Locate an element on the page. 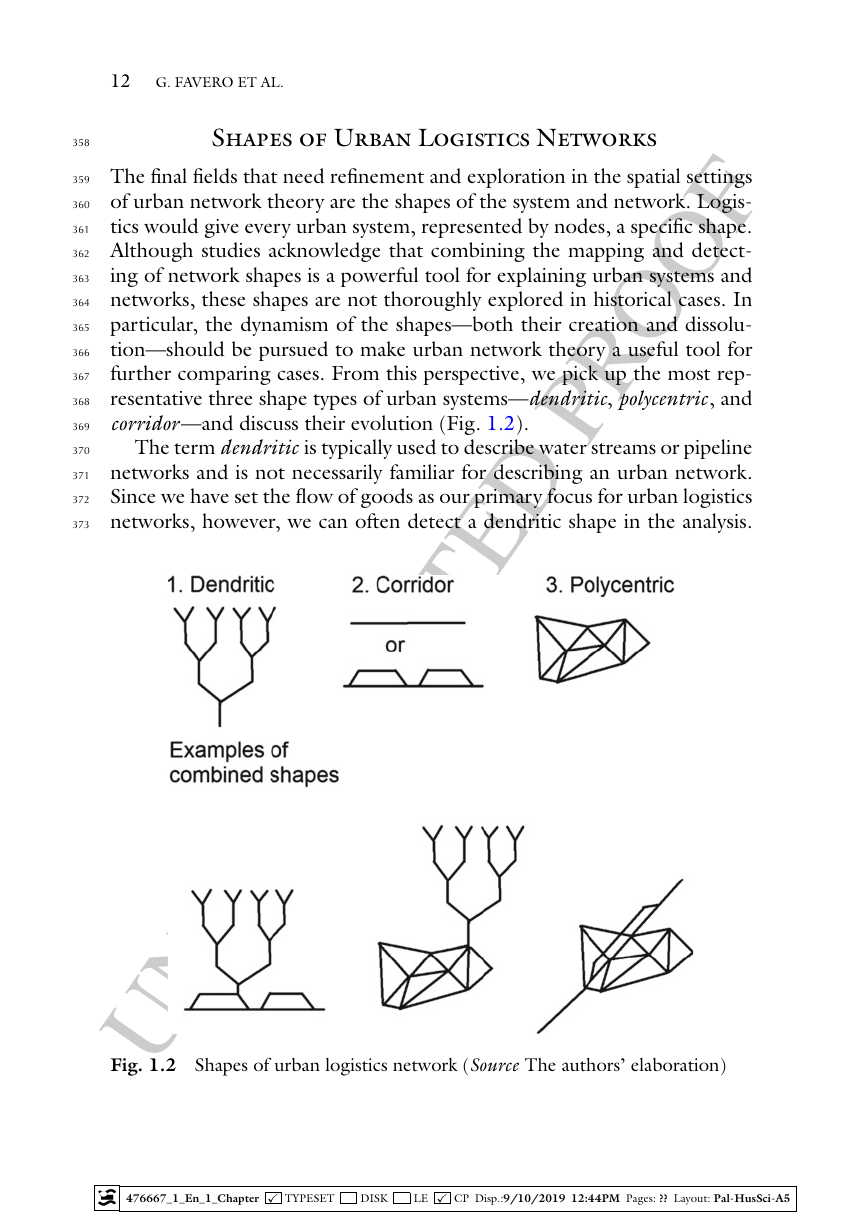 The width and height of the document is (864, 1226). Source is located at coordinates (495, 1065).
